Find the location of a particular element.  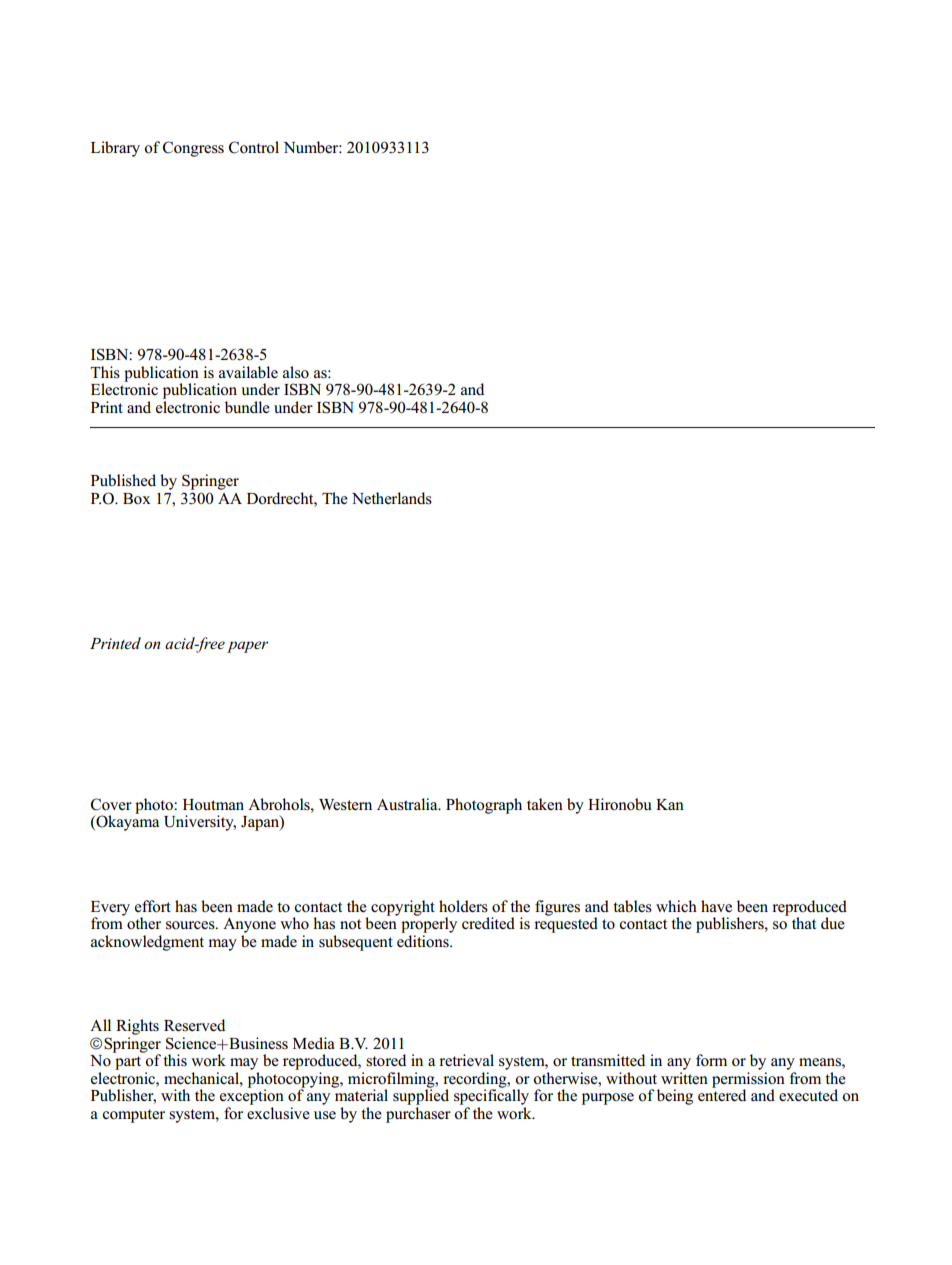

Kan is located at coordinates (670, 804).
